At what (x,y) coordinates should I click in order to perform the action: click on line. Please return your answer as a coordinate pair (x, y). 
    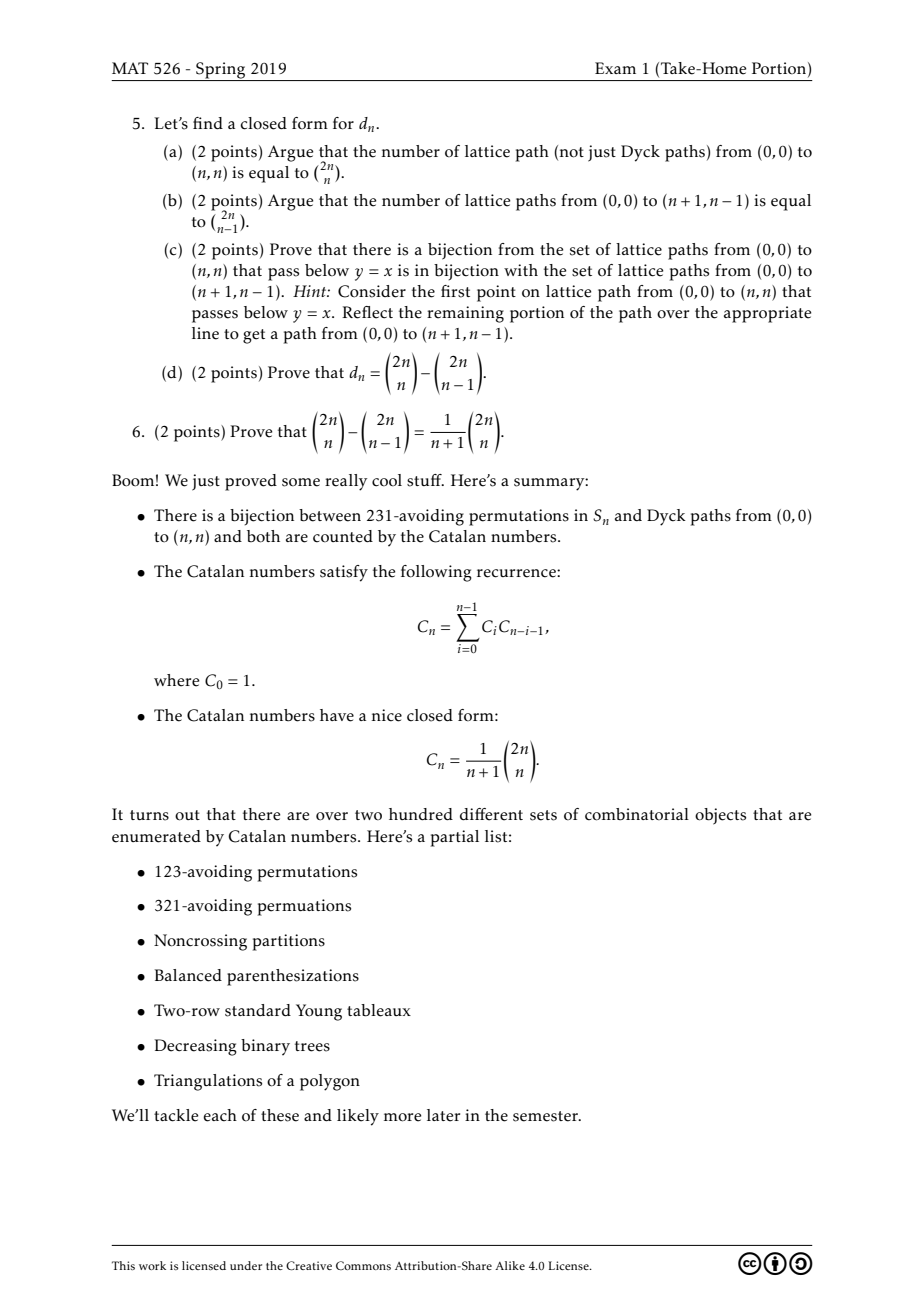
    Looking at the image, I should click on (205, 333).
